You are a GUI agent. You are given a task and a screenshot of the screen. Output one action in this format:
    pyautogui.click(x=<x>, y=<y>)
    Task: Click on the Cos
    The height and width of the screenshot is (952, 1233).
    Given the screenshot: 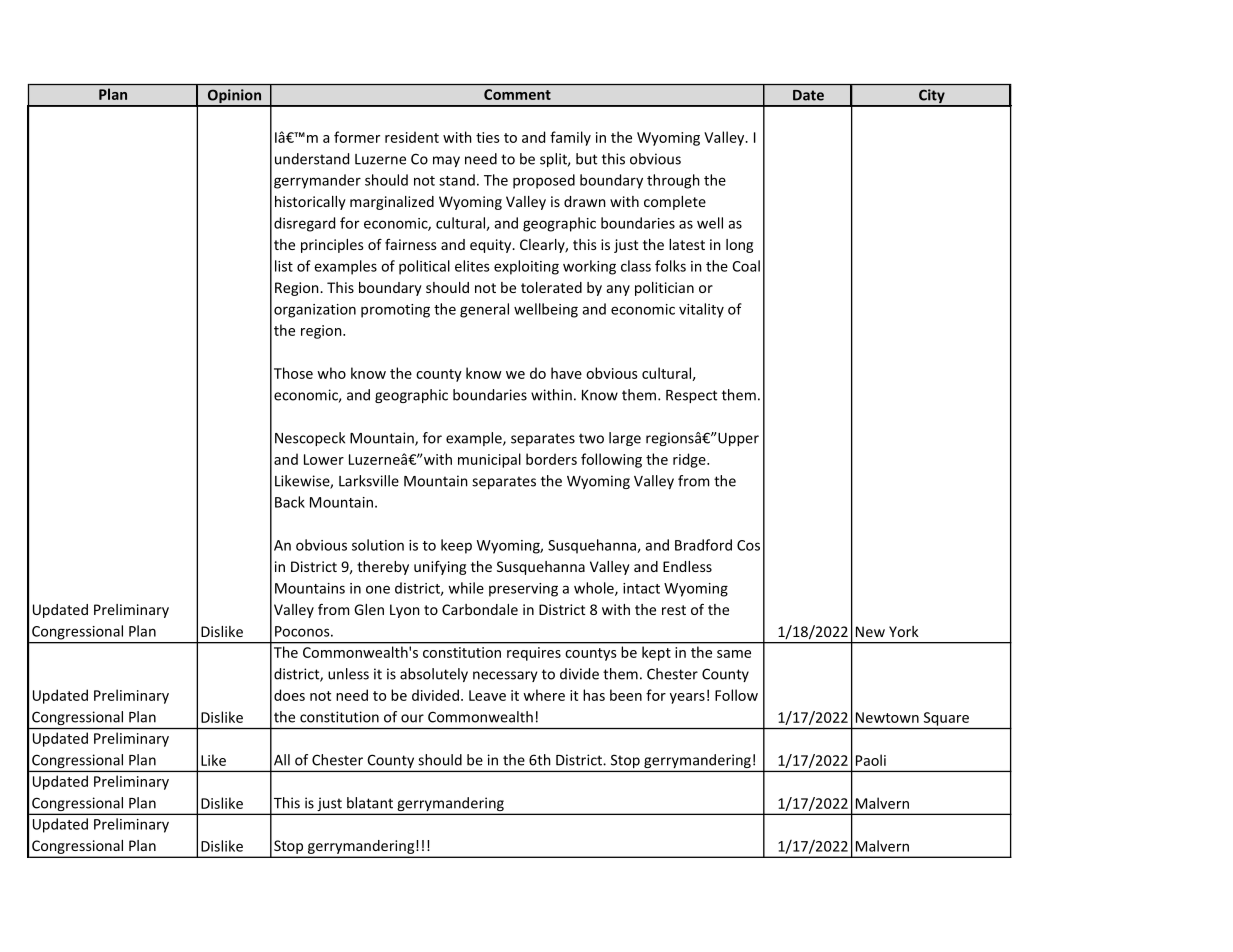 What is the action you would take?
    pyautogui.click(x=748, y=545)
